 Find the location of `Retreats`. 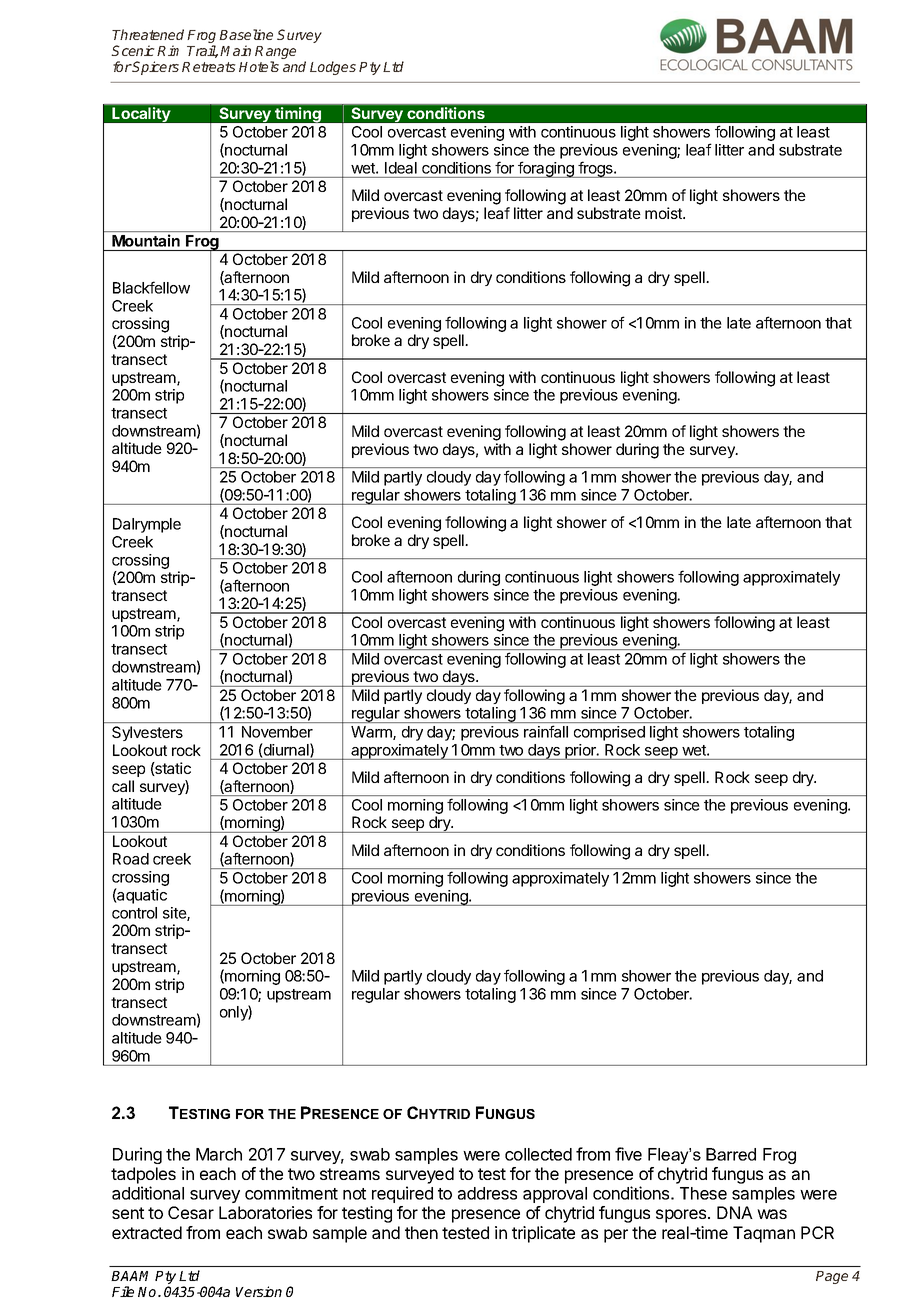

Retreats is located at coordinates (209, 67).
